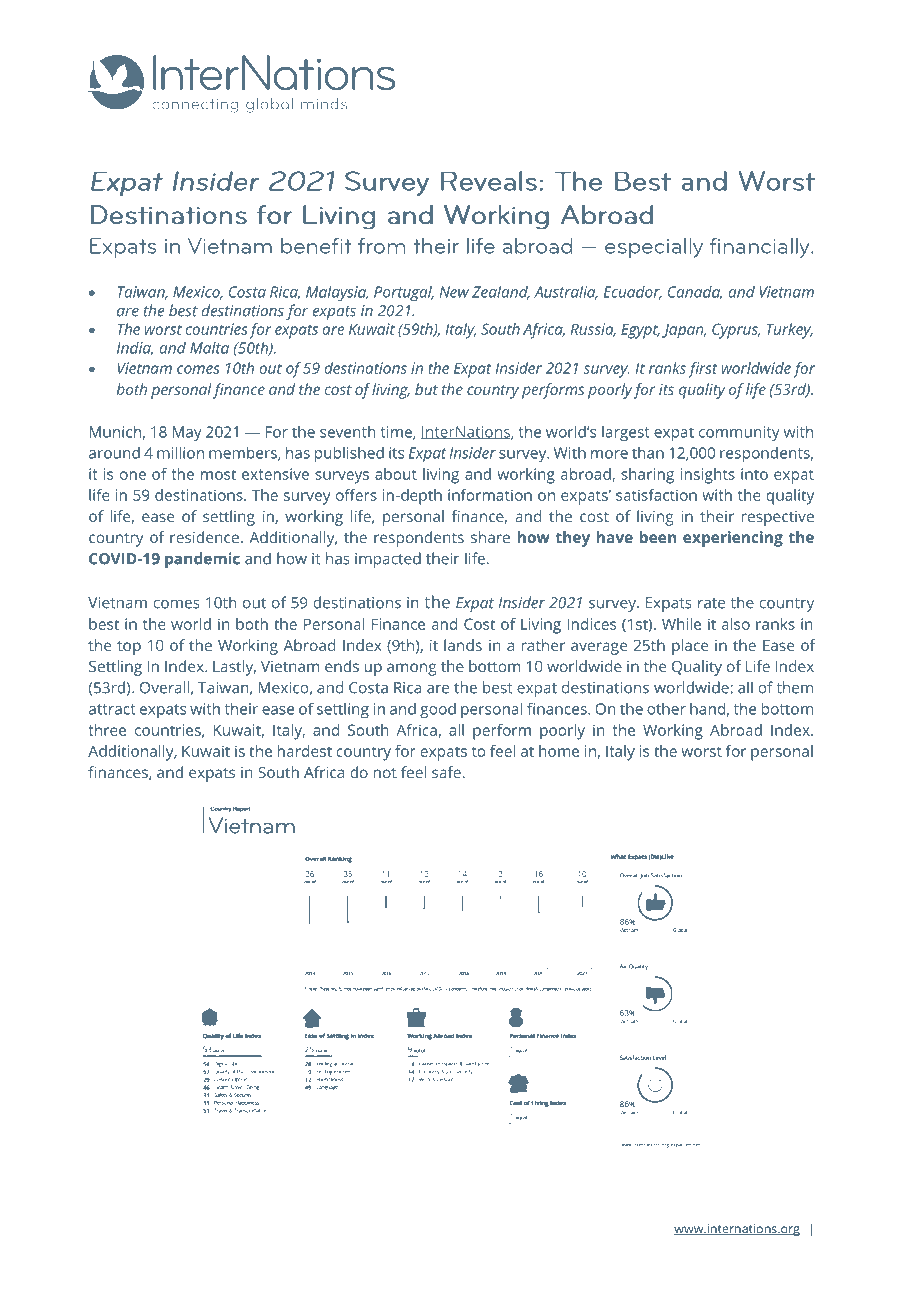 The image size is (924, 1308). Describe the element at coordinates (690, 647) in the screenshot. I see `place` at that location.
